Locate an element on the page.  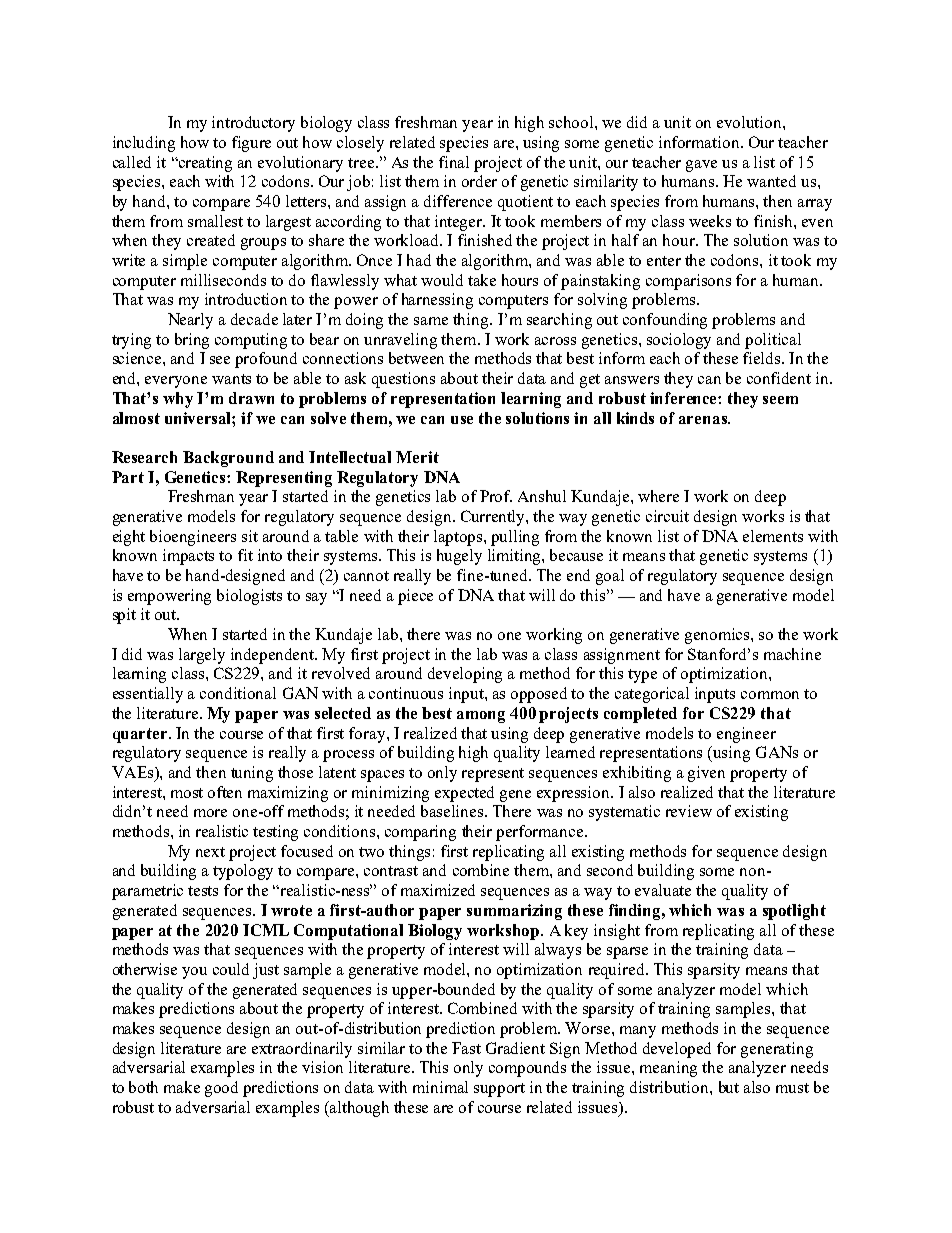
machine is located at coordinates (792, 654).
